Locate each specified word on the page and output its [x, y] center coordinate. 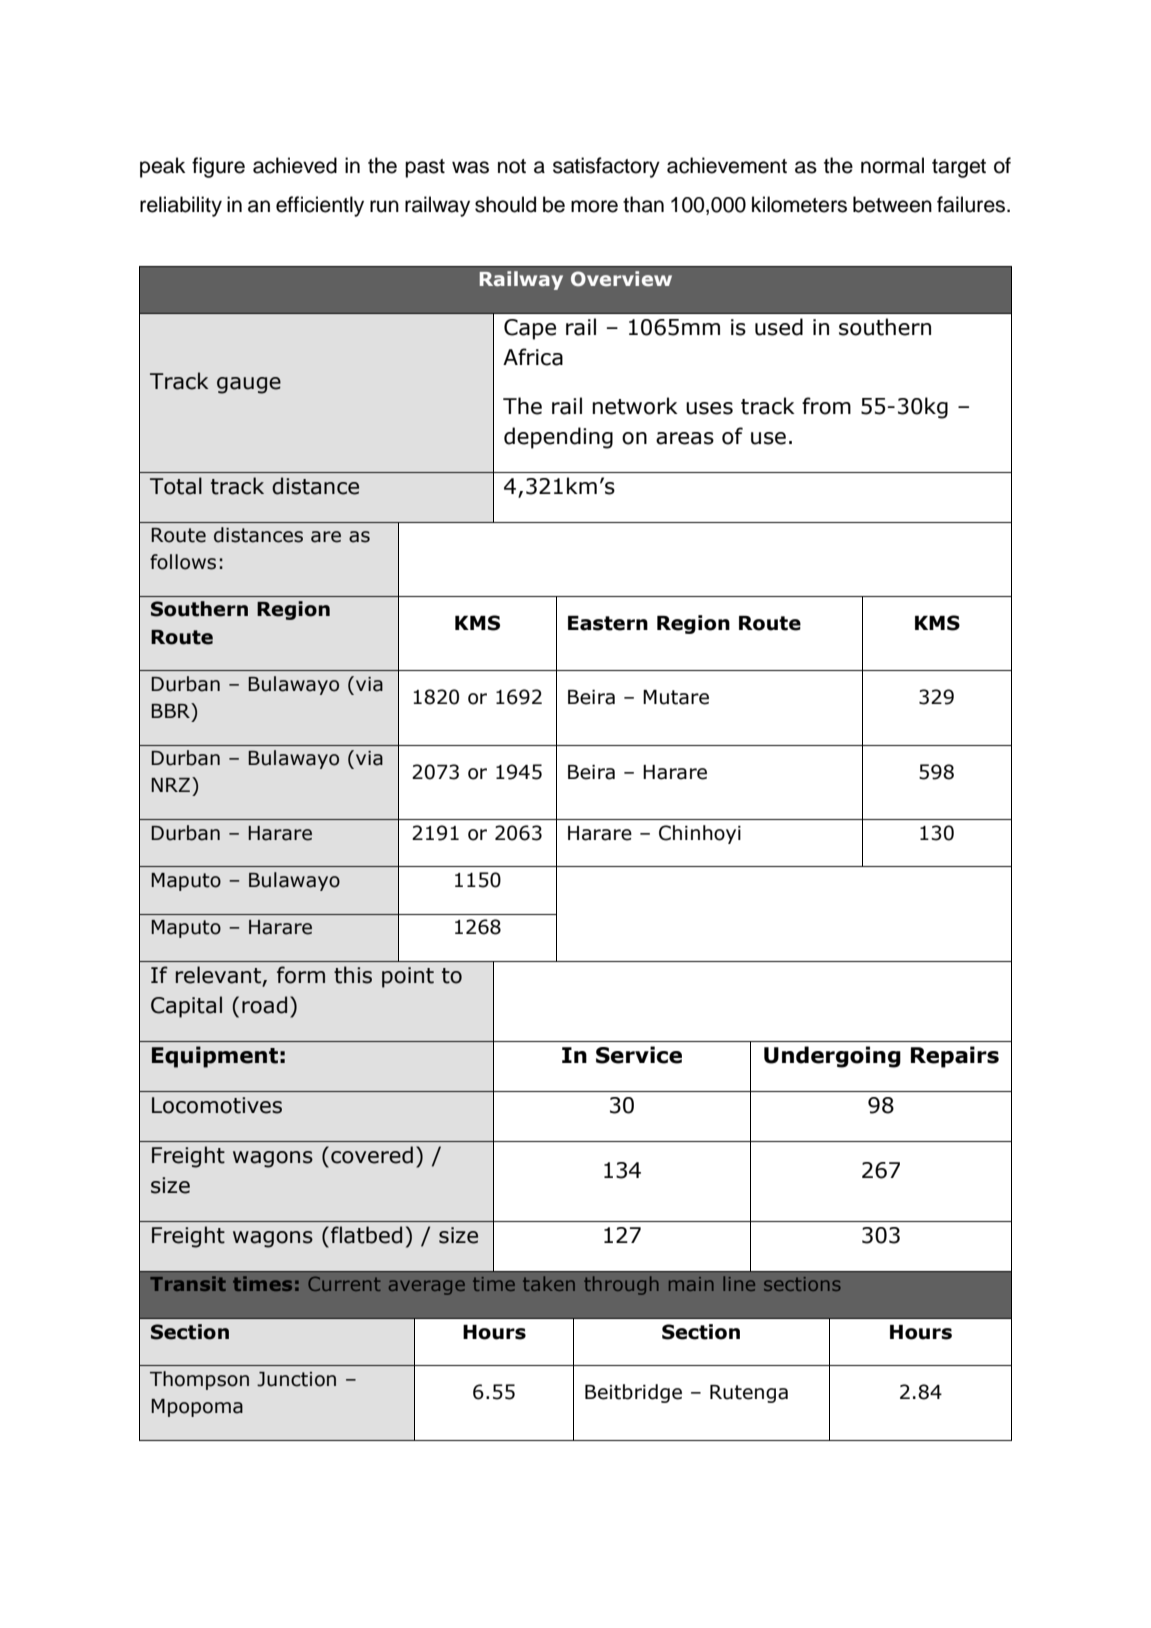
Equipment [215, 1057]
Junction [296, 1379]
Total [176, 486]
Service [639, 1055]
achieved [295, 165]
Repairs [955, 1057]
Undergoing [832, 1057]
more [594, 206]
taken [549, 1283]
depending [558, 438]
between [892, 204]
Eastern [608, 623]
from [826, 406]
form [301, 975]
